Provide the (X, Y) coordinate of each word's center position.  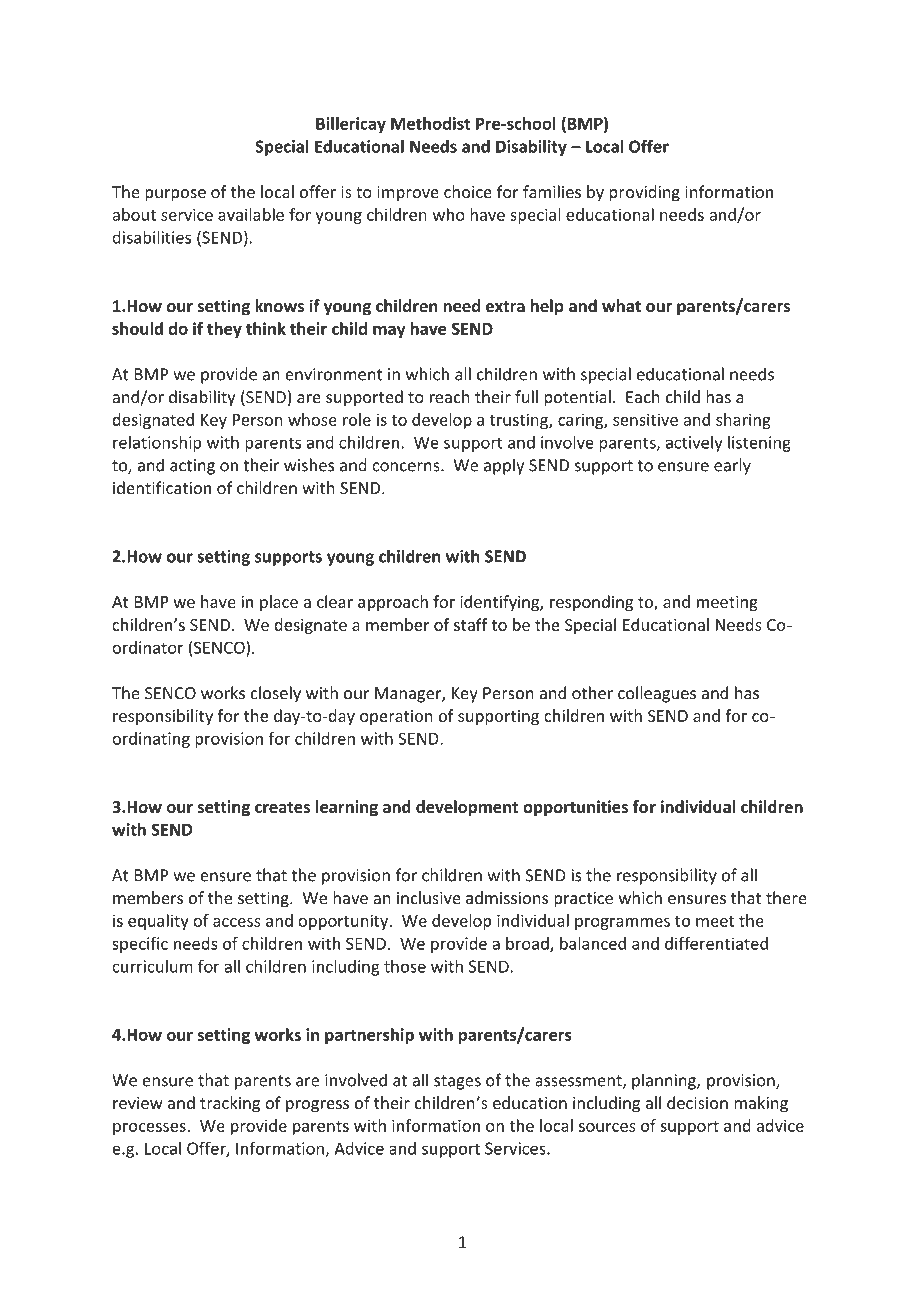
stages (457, 1082)
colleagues (657, 694)
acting (192, 467)
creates (282, 807)
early (732, 466)
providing (644, 193)
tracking (230, 1104)
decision (697, 1102)
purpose (175, 195)
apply (504, 466)
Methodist (430, 123)
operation (396, 717)
